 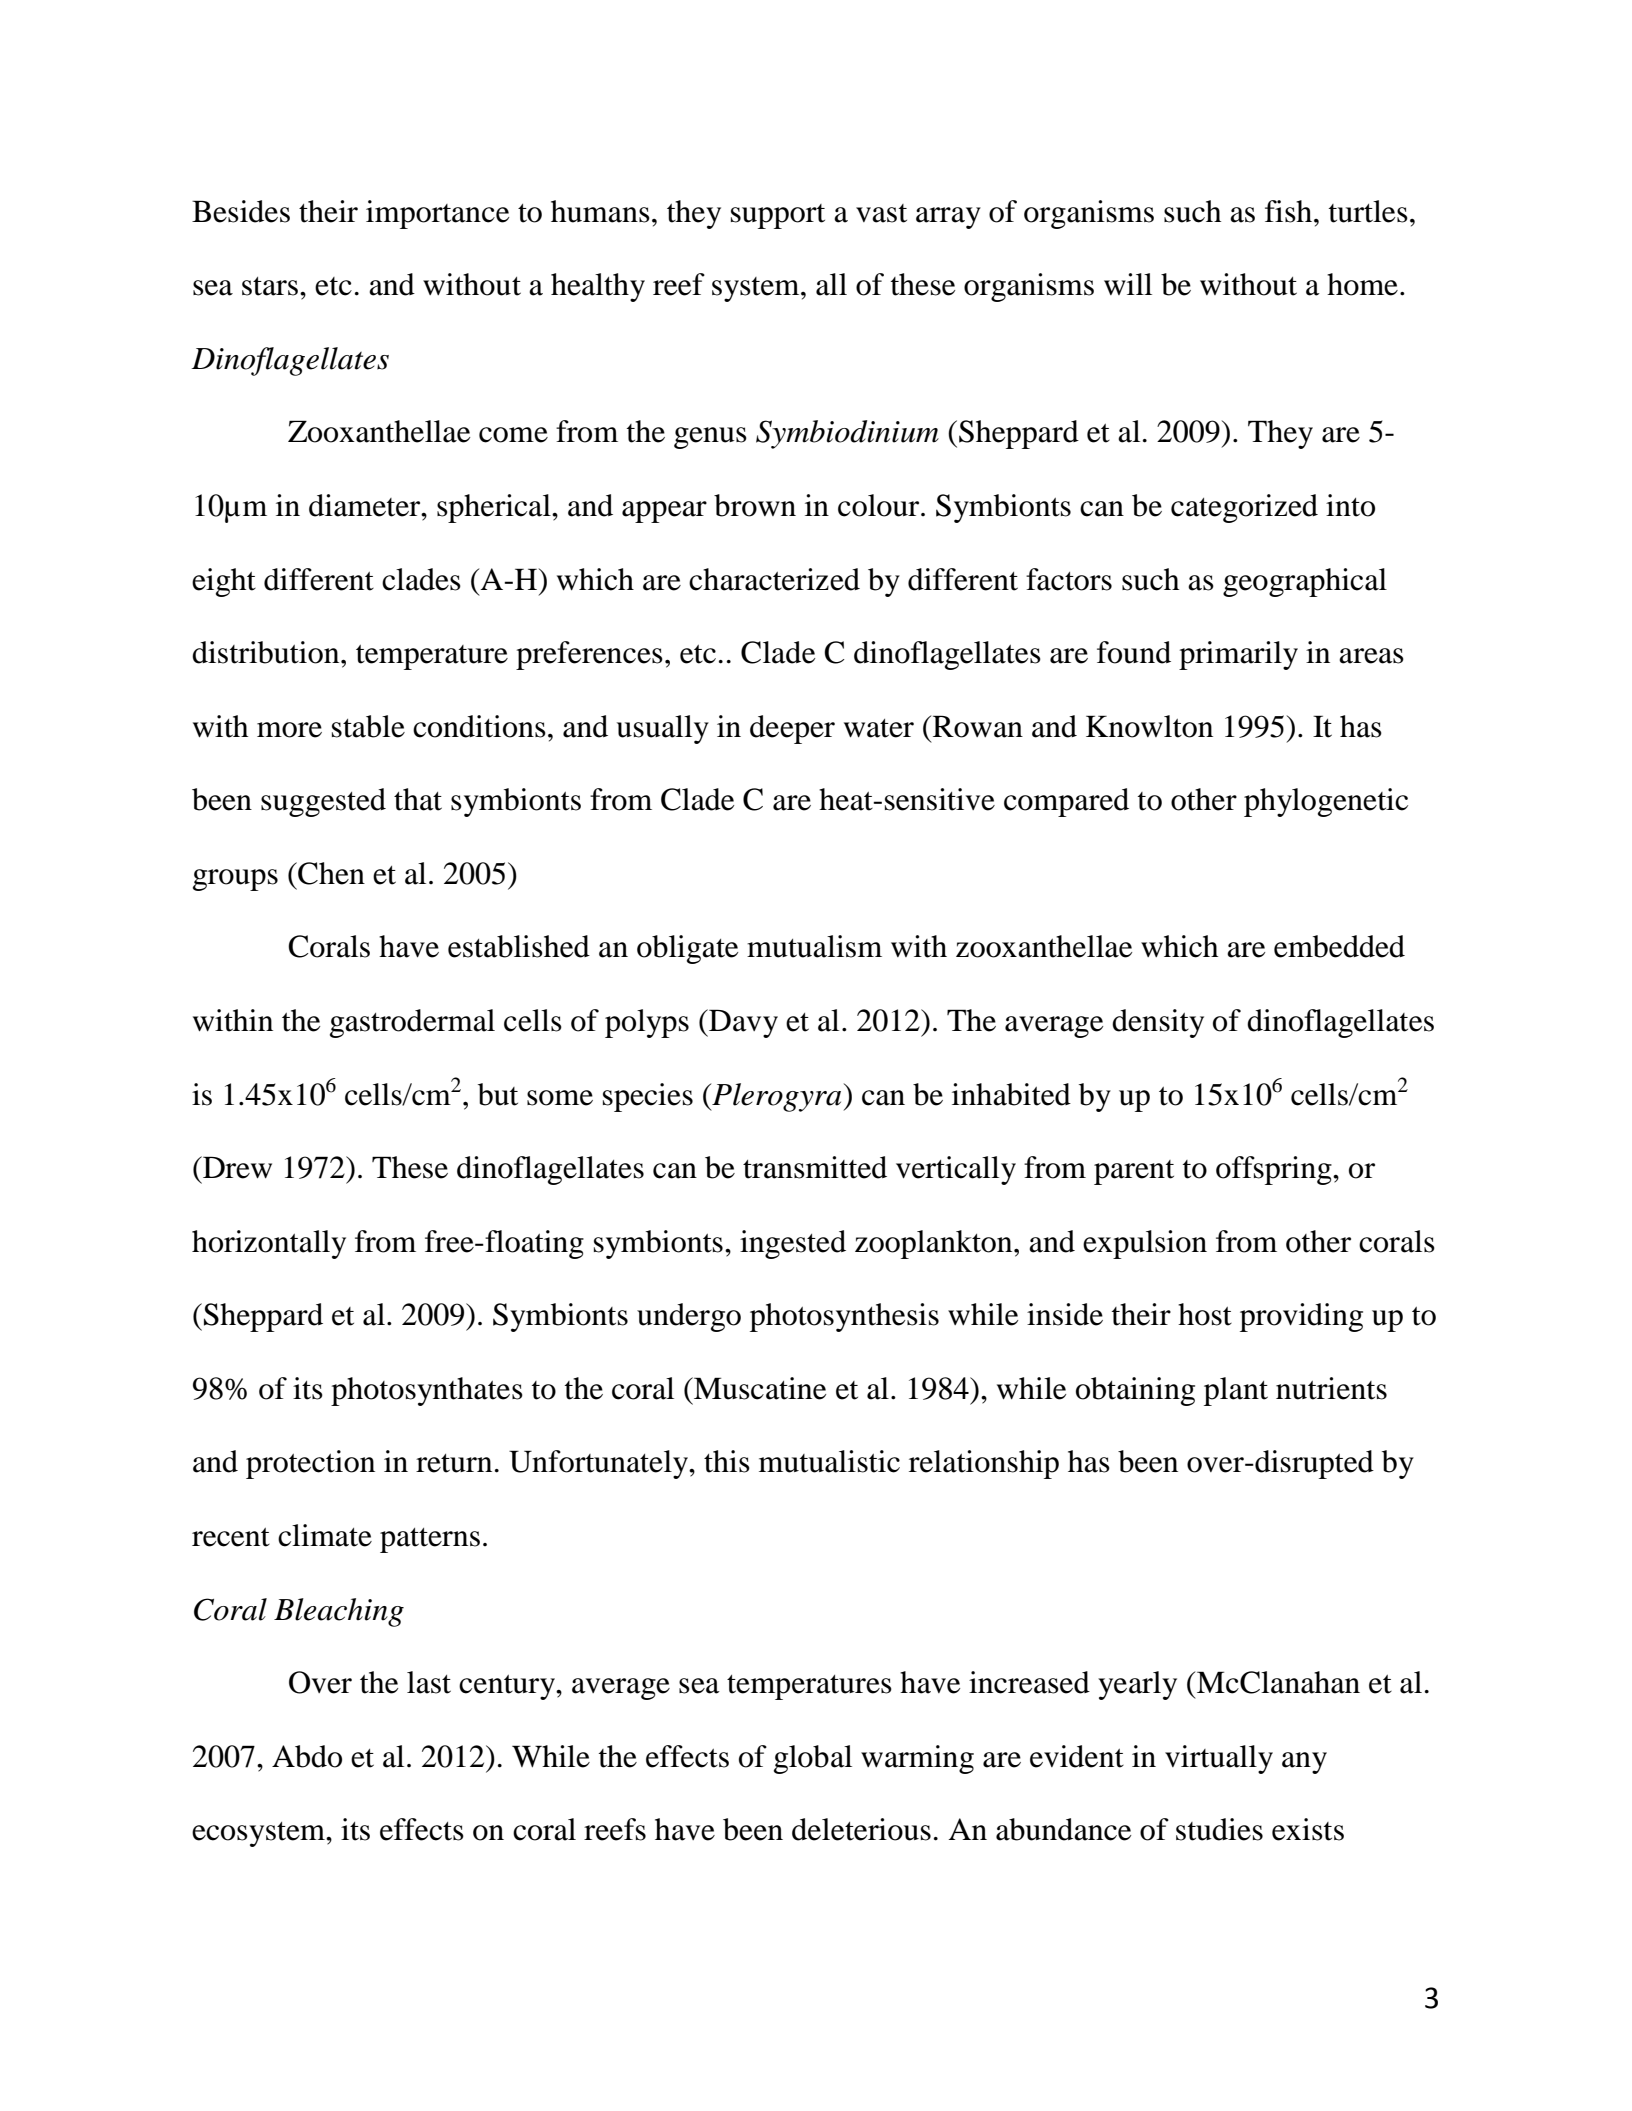 I want to click on phylogenetic, so click(x=1326, y=802).
